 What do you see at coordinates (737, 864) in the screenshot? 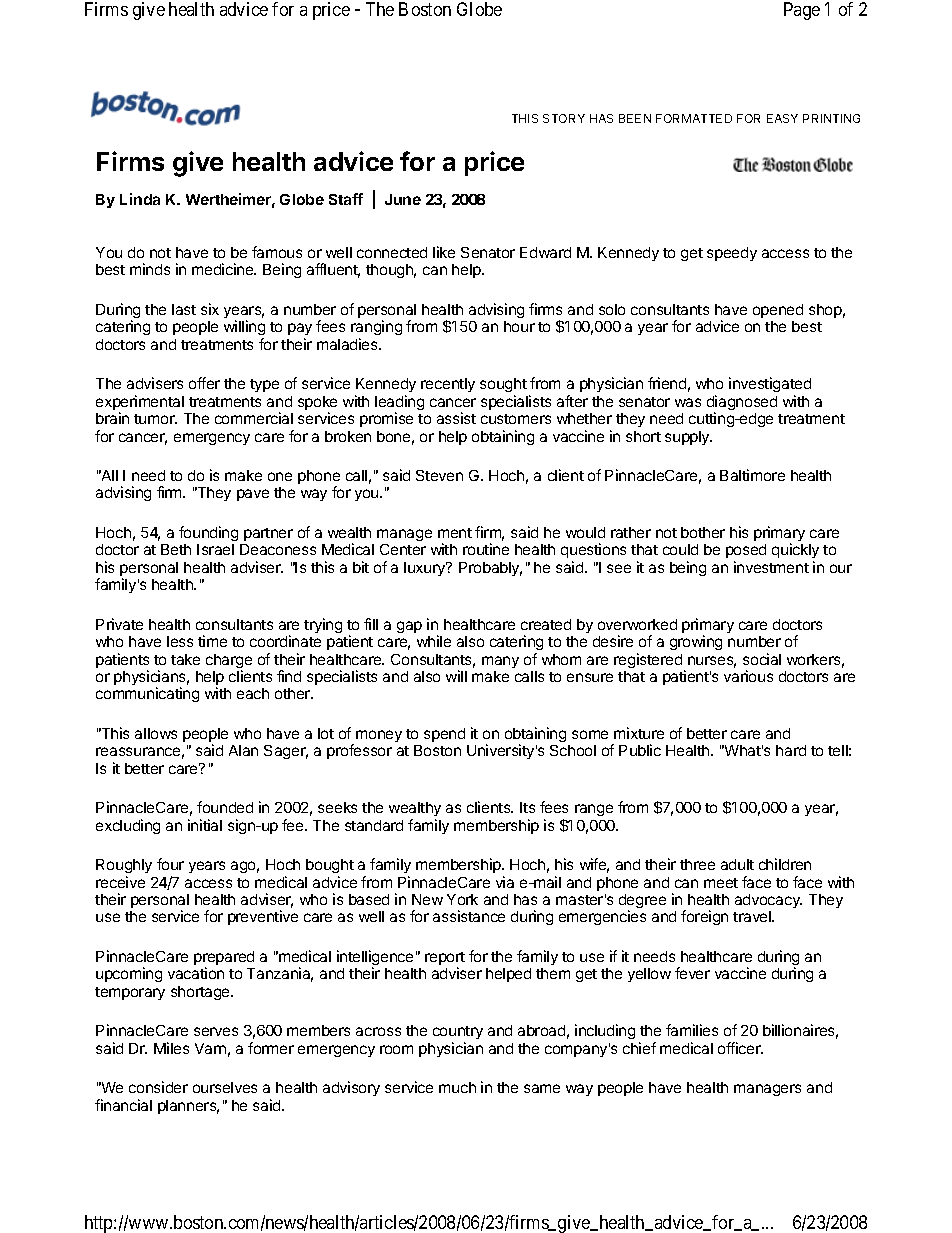
I see `adult` at bounding box center [737, 864].
